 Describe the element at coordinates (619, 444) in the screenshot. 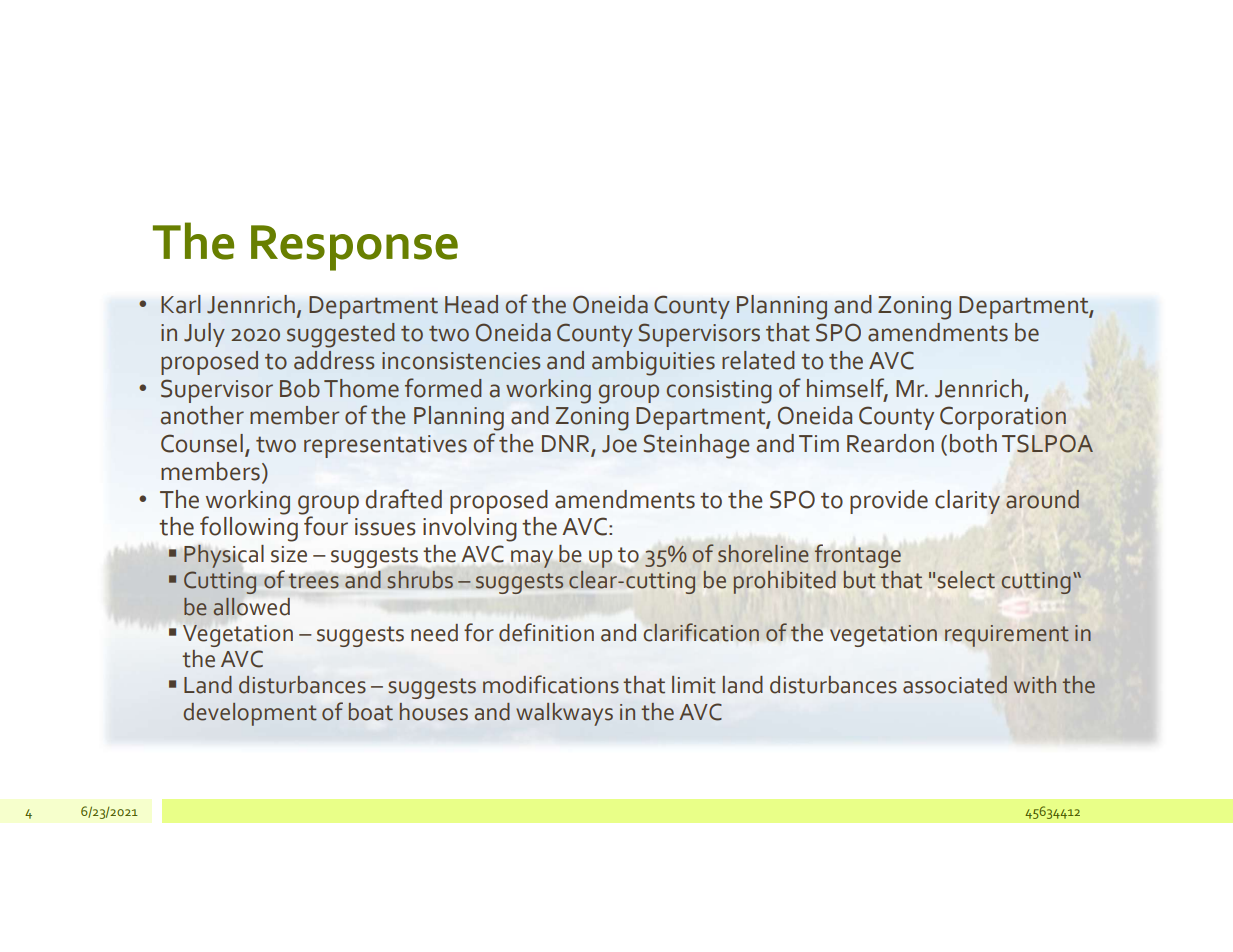

I see `Joe` at that location.
